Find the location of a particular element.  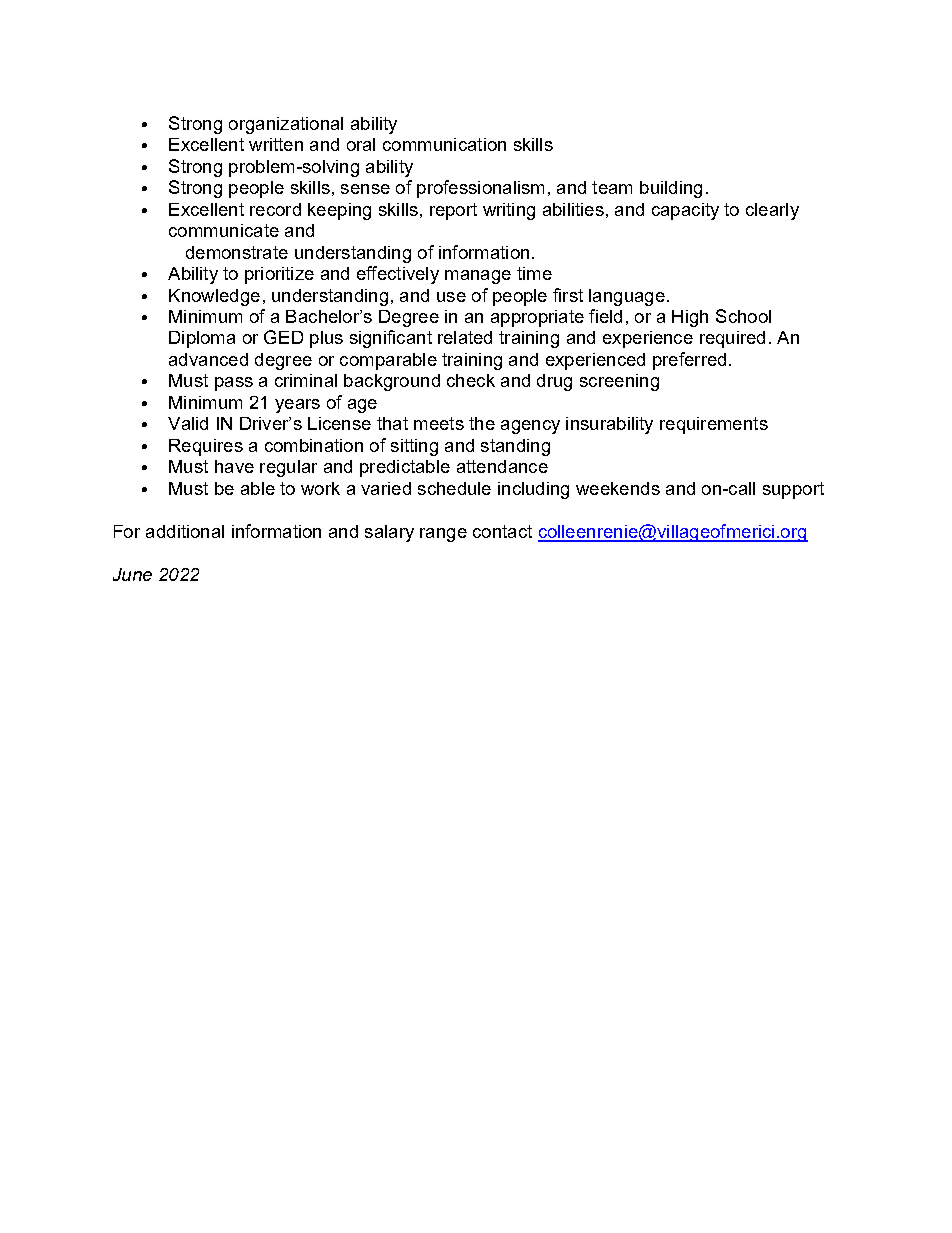

advanced is located at coordinates (208, 359).
